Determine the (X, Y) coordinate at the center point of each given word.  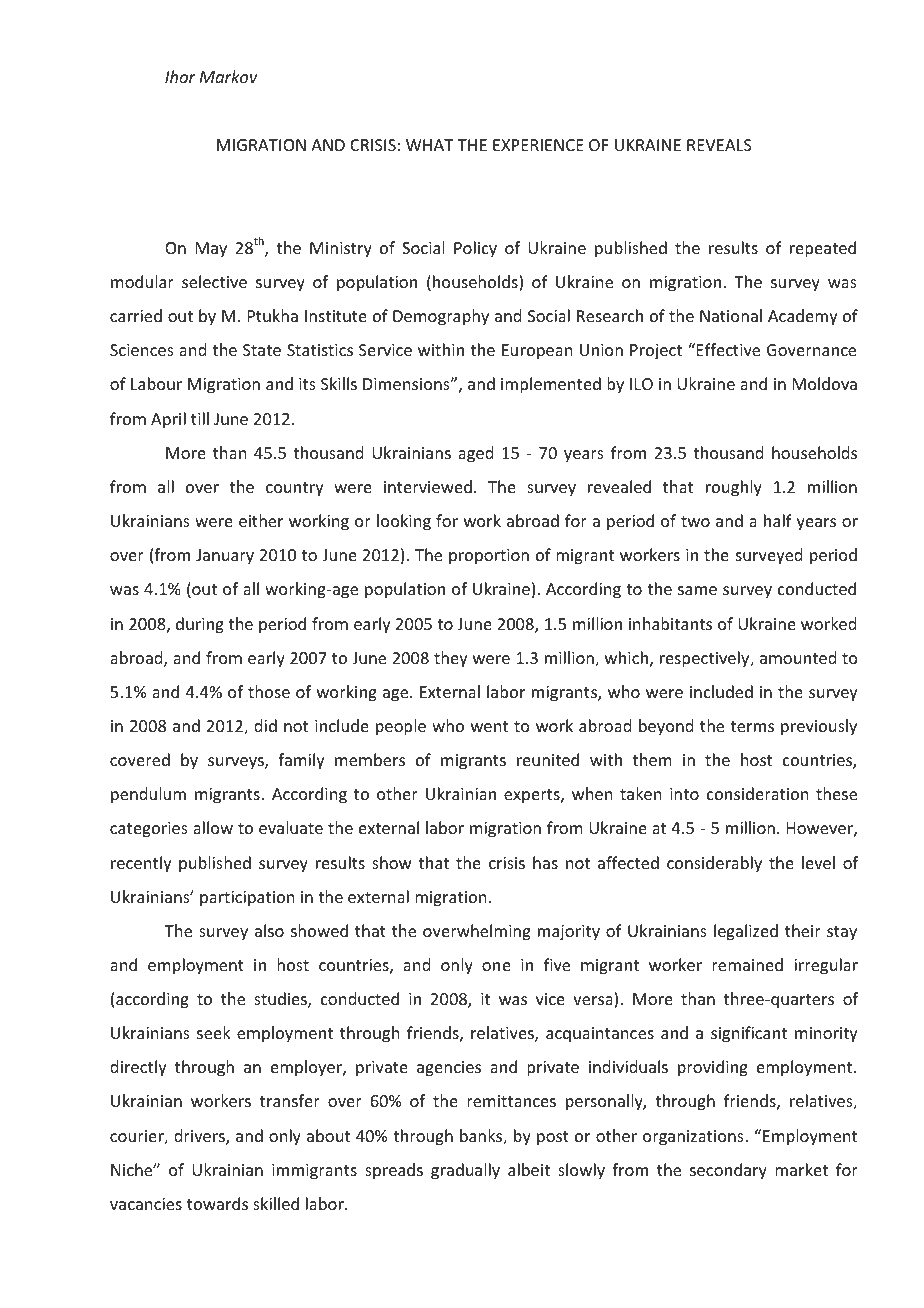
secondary (728, 1171)
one (496, 966)
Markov (229, 76)
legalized (746, 932)
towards (217, 1203)
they (451, 659)
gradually (465, 1171)
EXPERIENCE (538, 145)
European (537, 352)
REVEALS (719, 145)
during (200, 625)
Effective (727, 349)
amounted (798, 657)
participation (247, 899)
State (262, 350)
